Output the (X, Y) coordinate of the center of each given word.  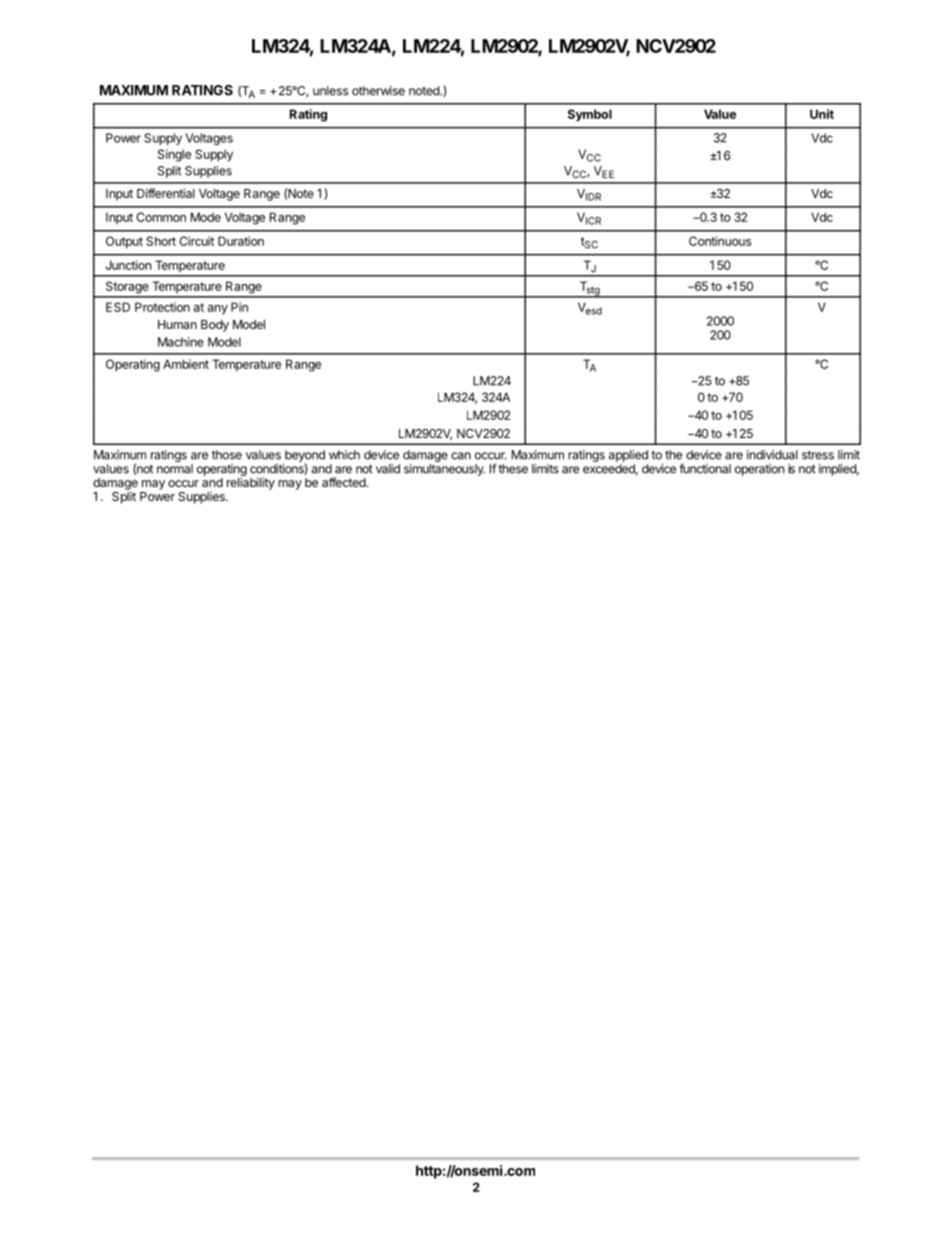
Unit (822, 114)
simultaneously (444, 470)
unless (330, 91)
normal (175, 469)
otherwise (378, 91)
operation (759, 470)
